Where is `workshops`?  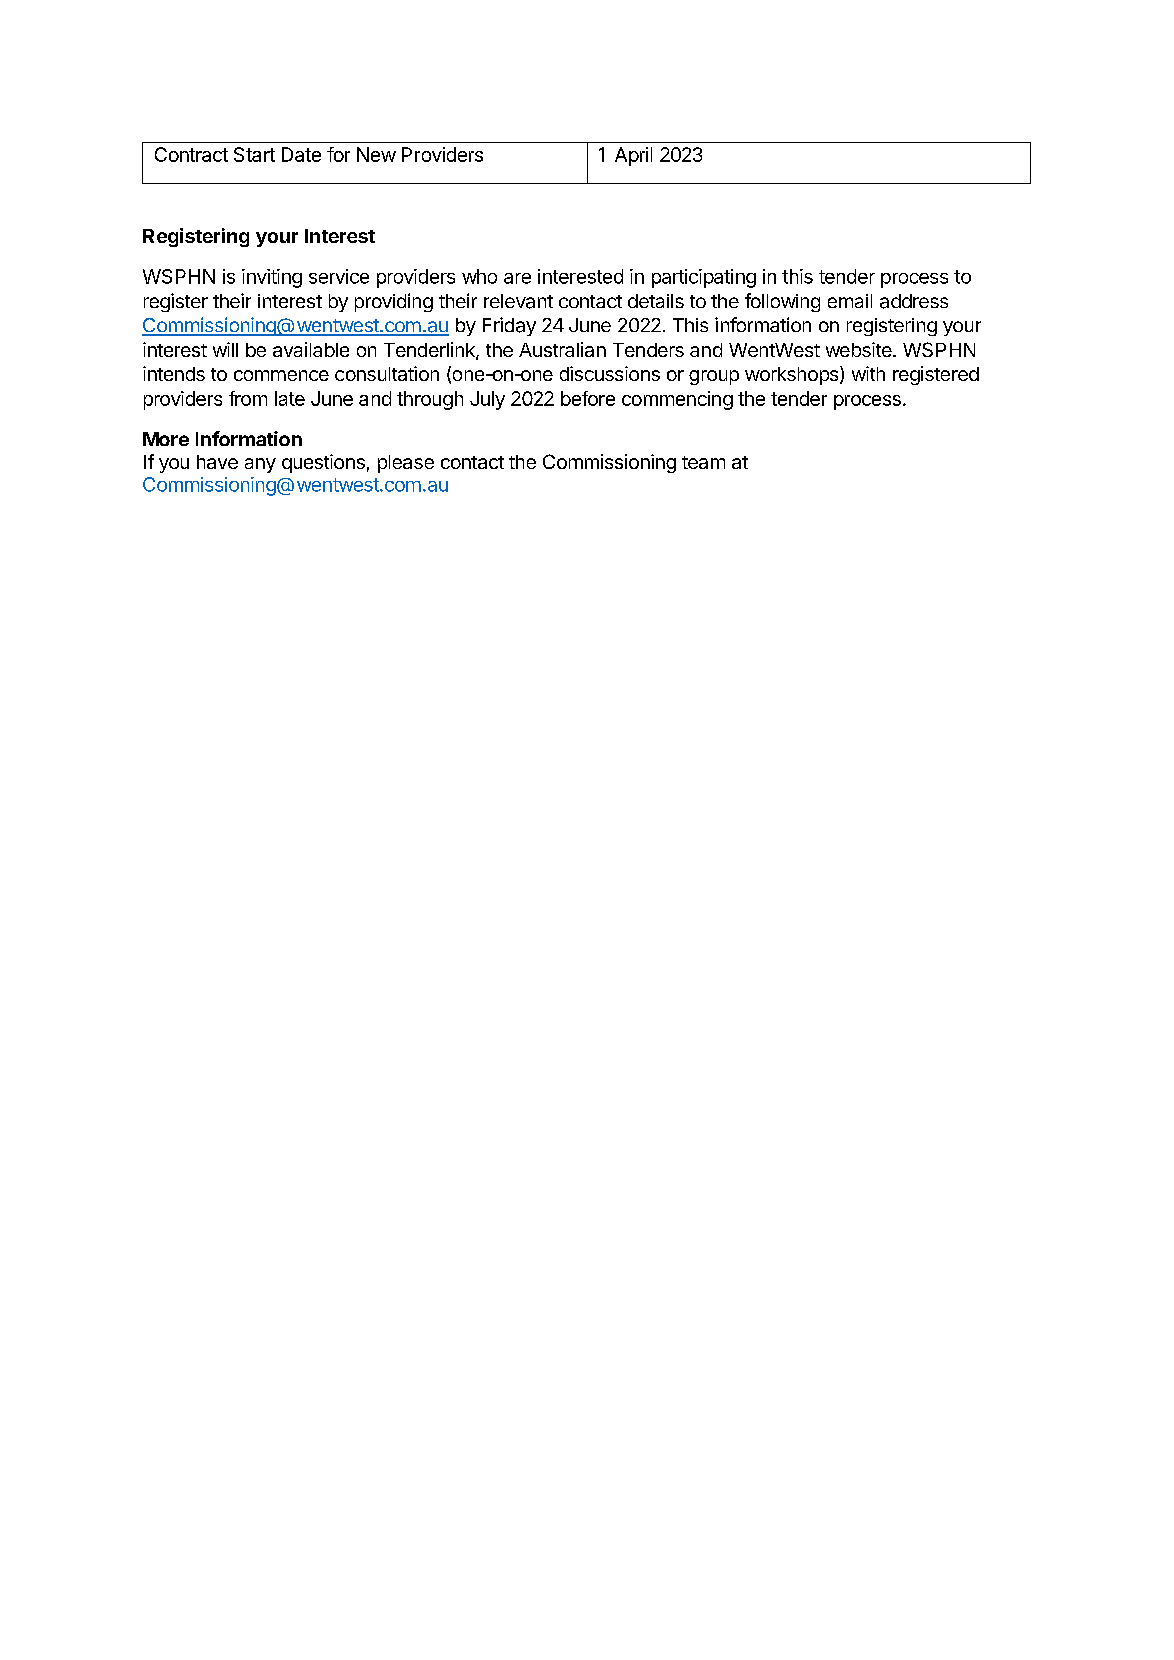 workshops is located at coordinates (793, 375).
